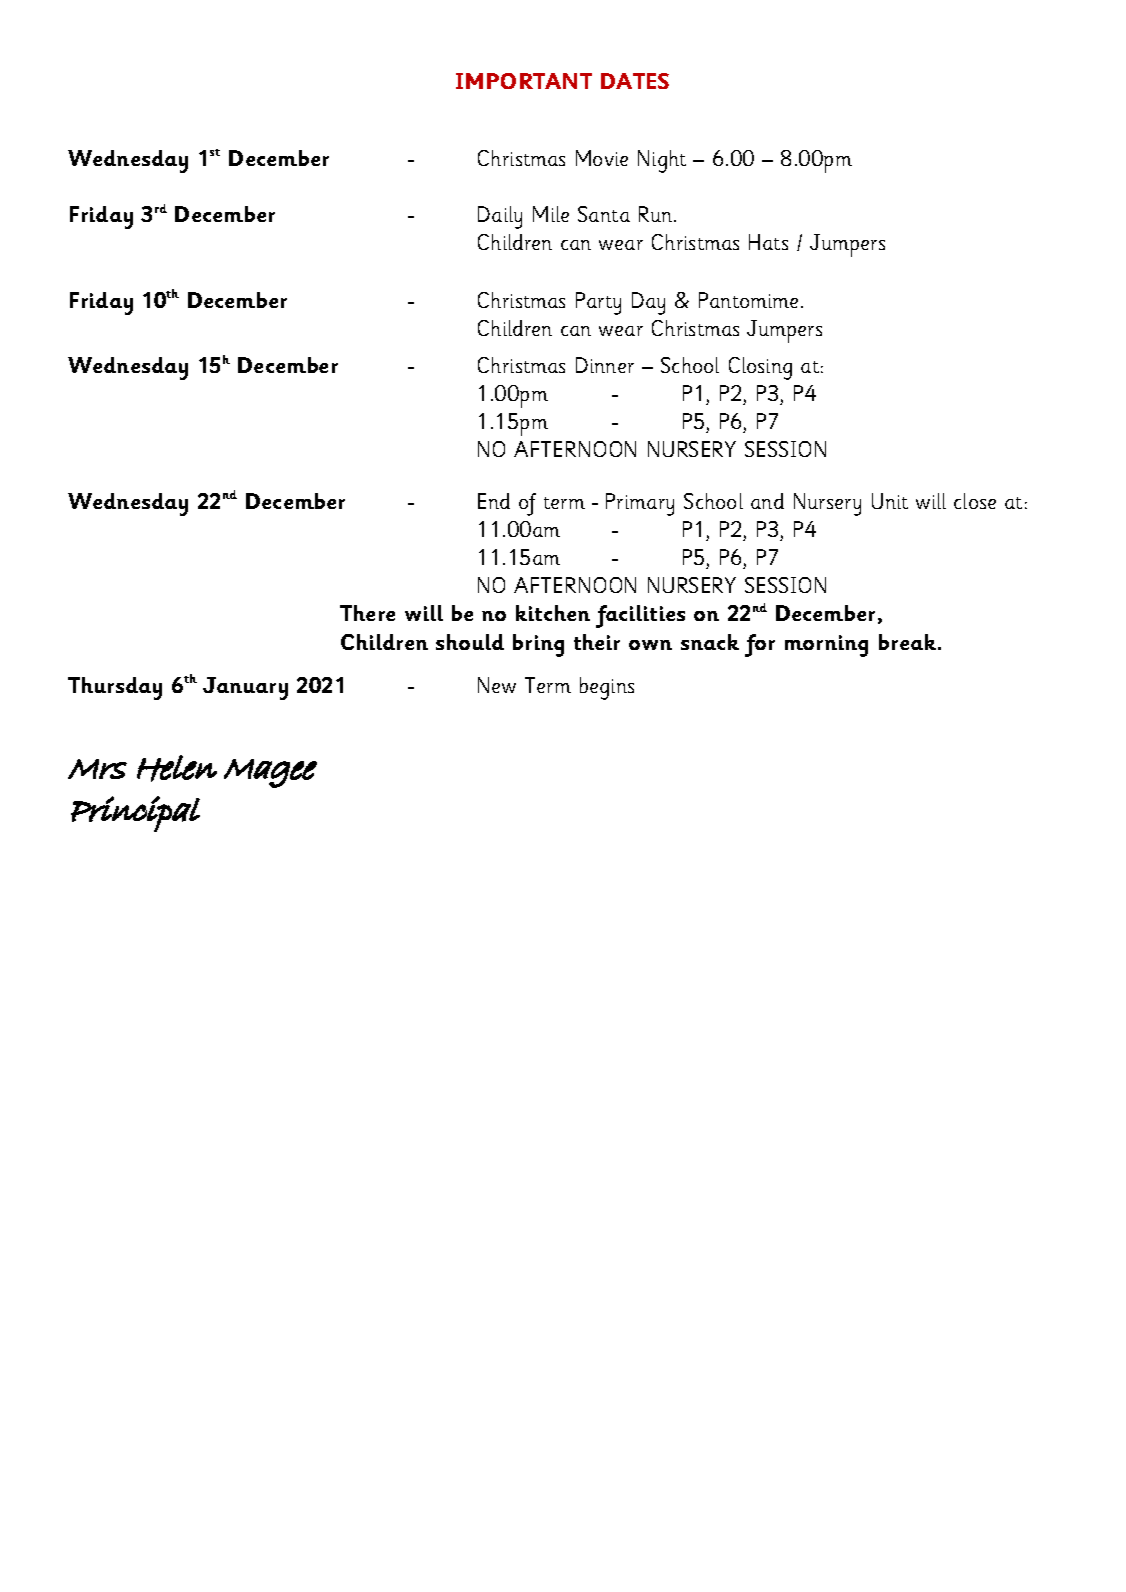  What do you see at coordinates (524, 81) in the screenshot?
I see `IMPORTANT` at bounding box center [524, 81].
